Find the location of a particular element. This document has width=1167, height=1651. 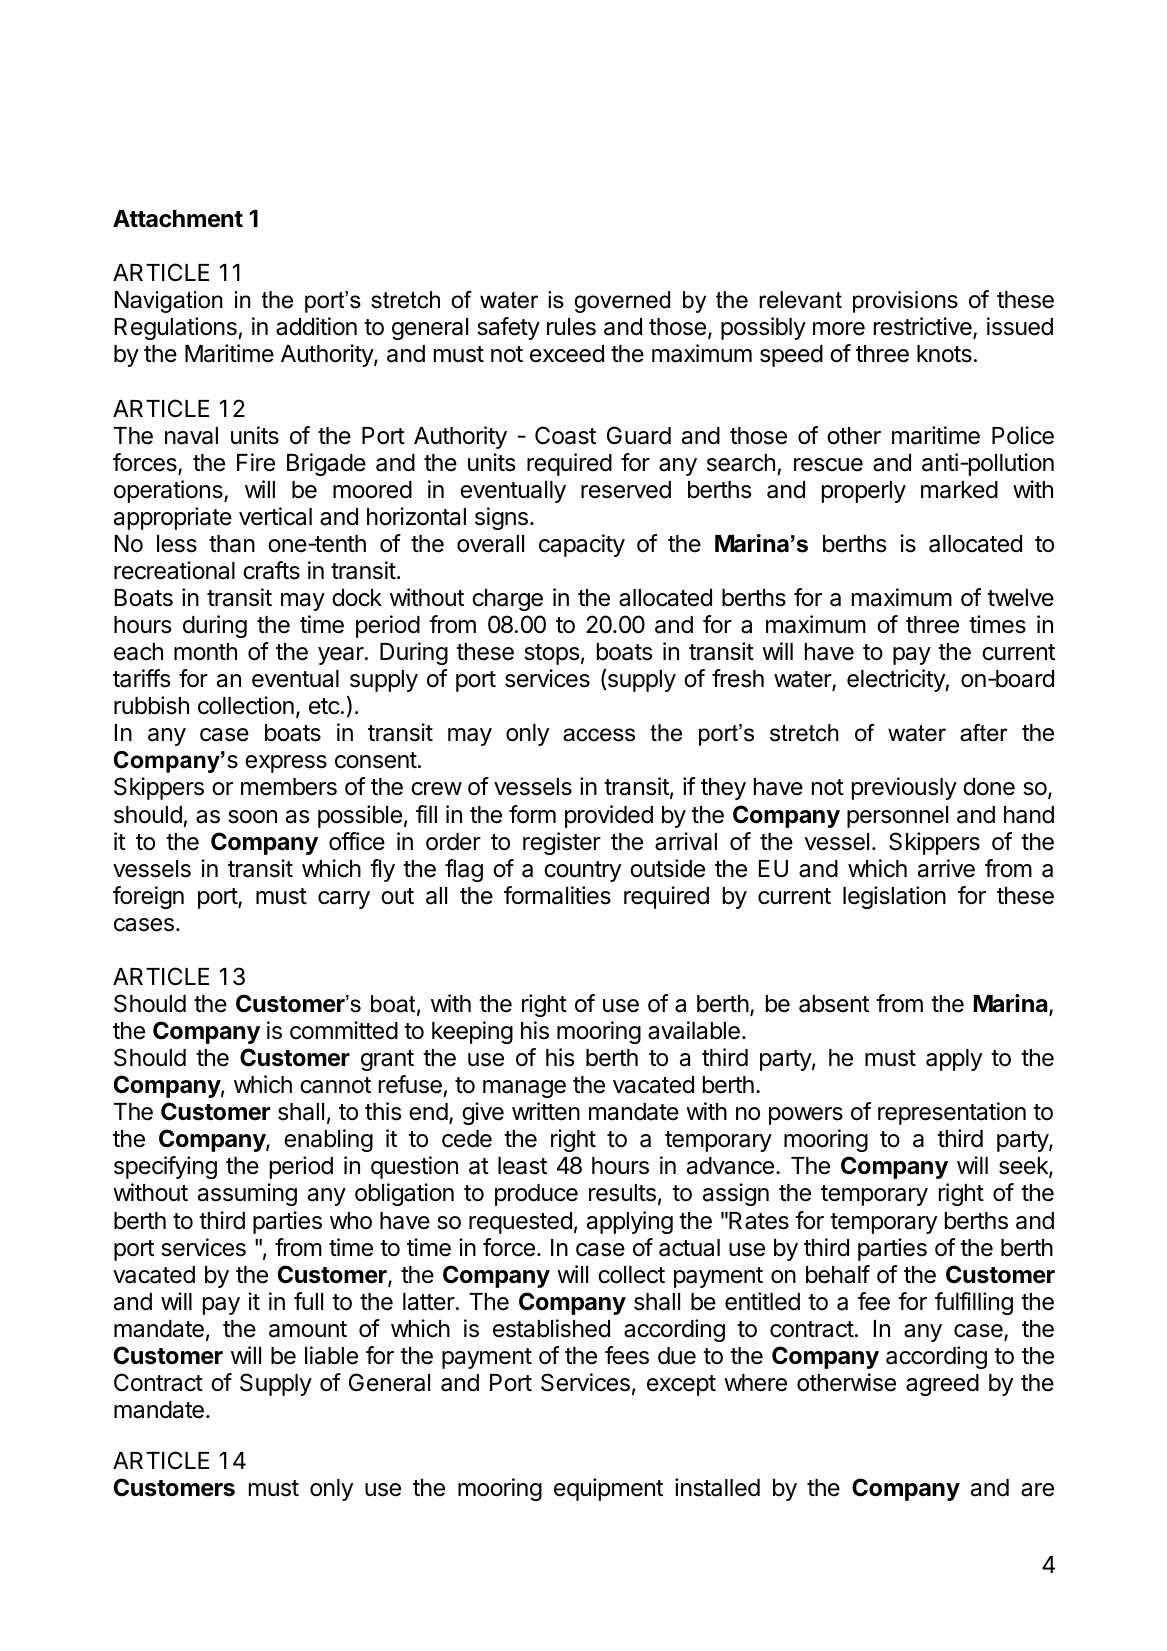

provisions is located at coordinates (905, 302).
